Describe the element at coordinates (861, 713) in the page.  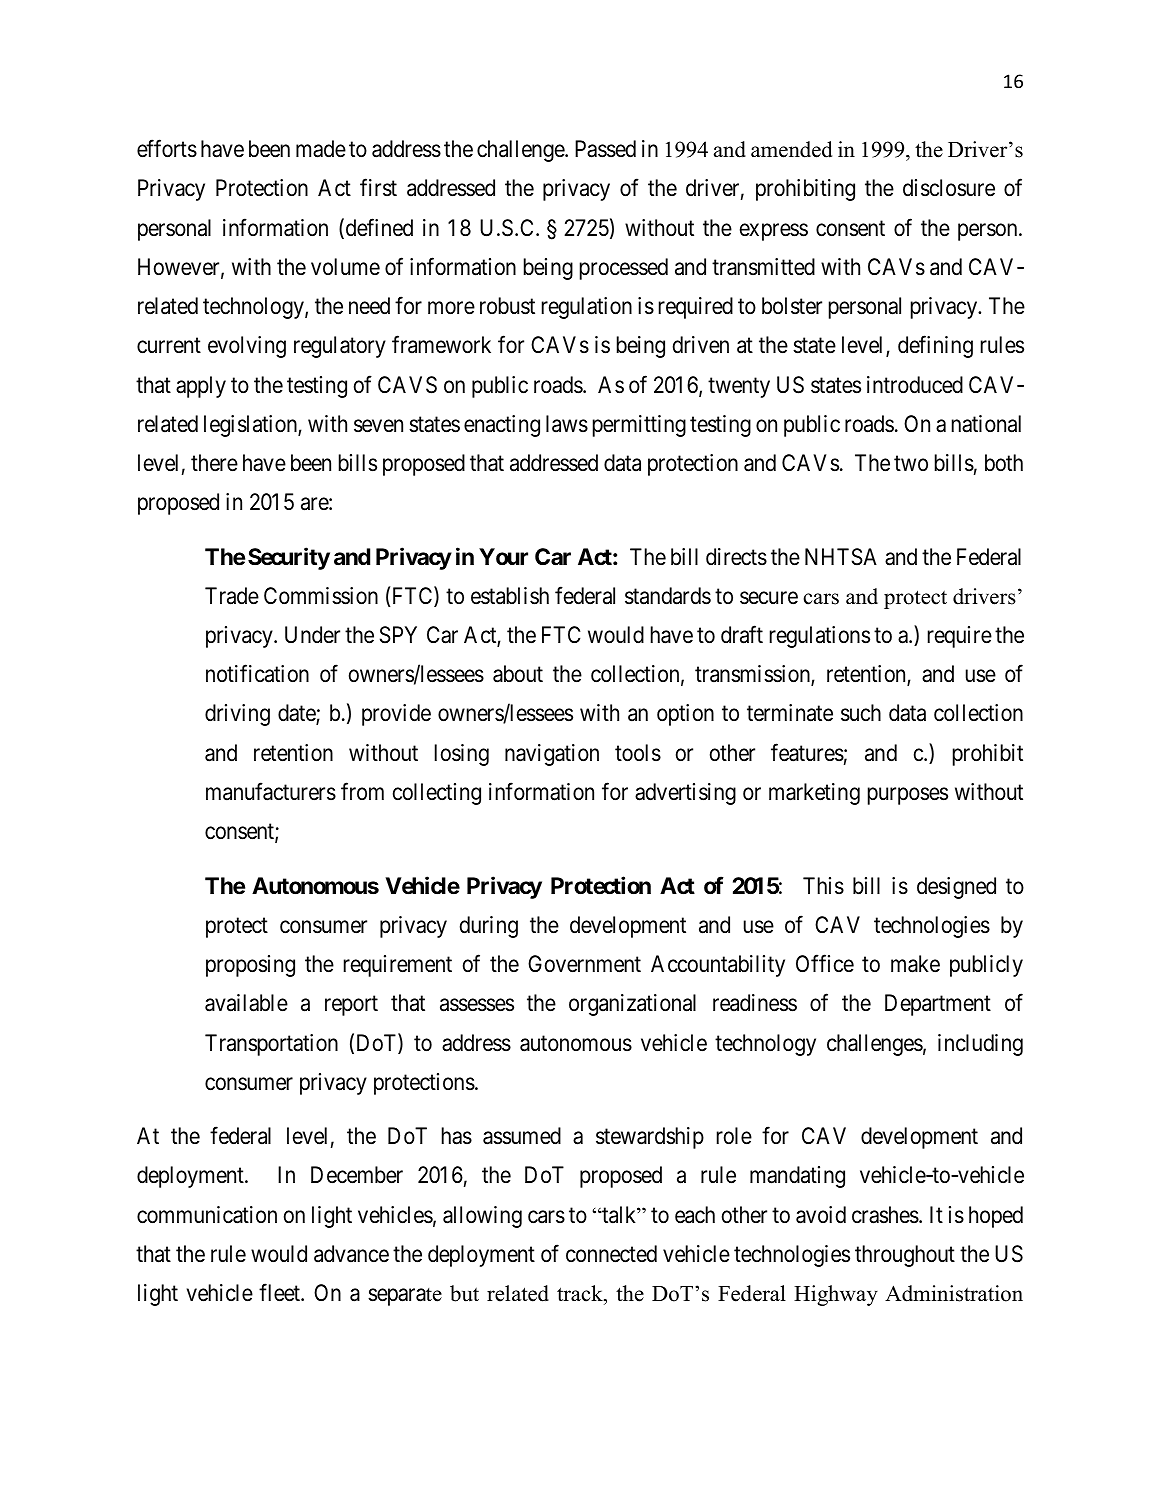
I see `such` at that location.
